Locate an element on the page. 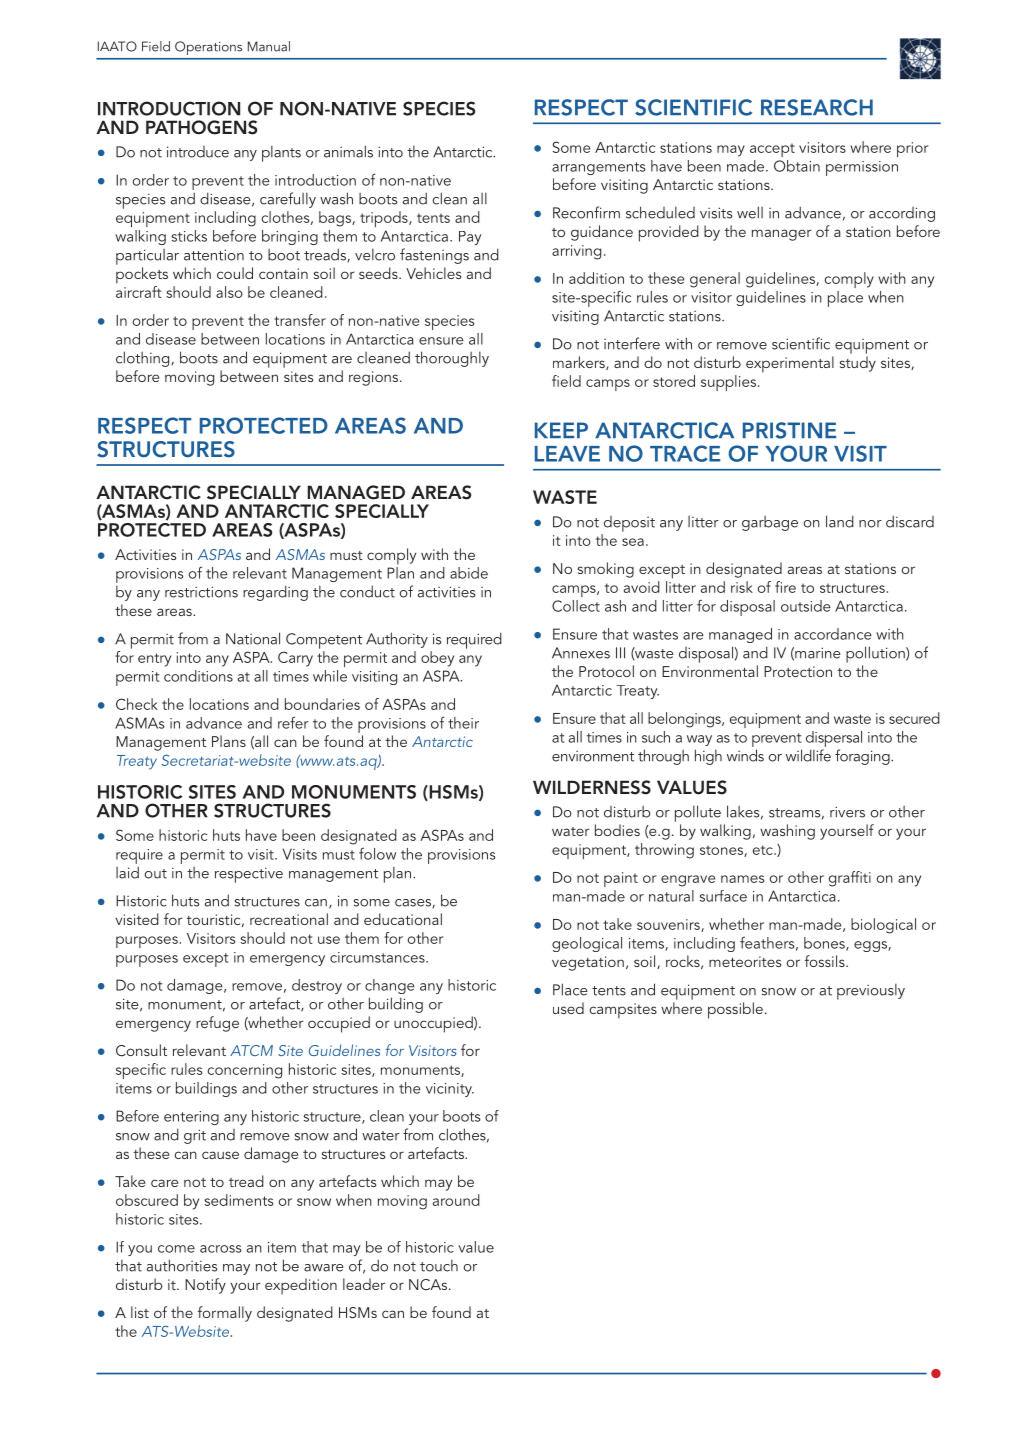  experimental is located at coordinates (790, 364).
